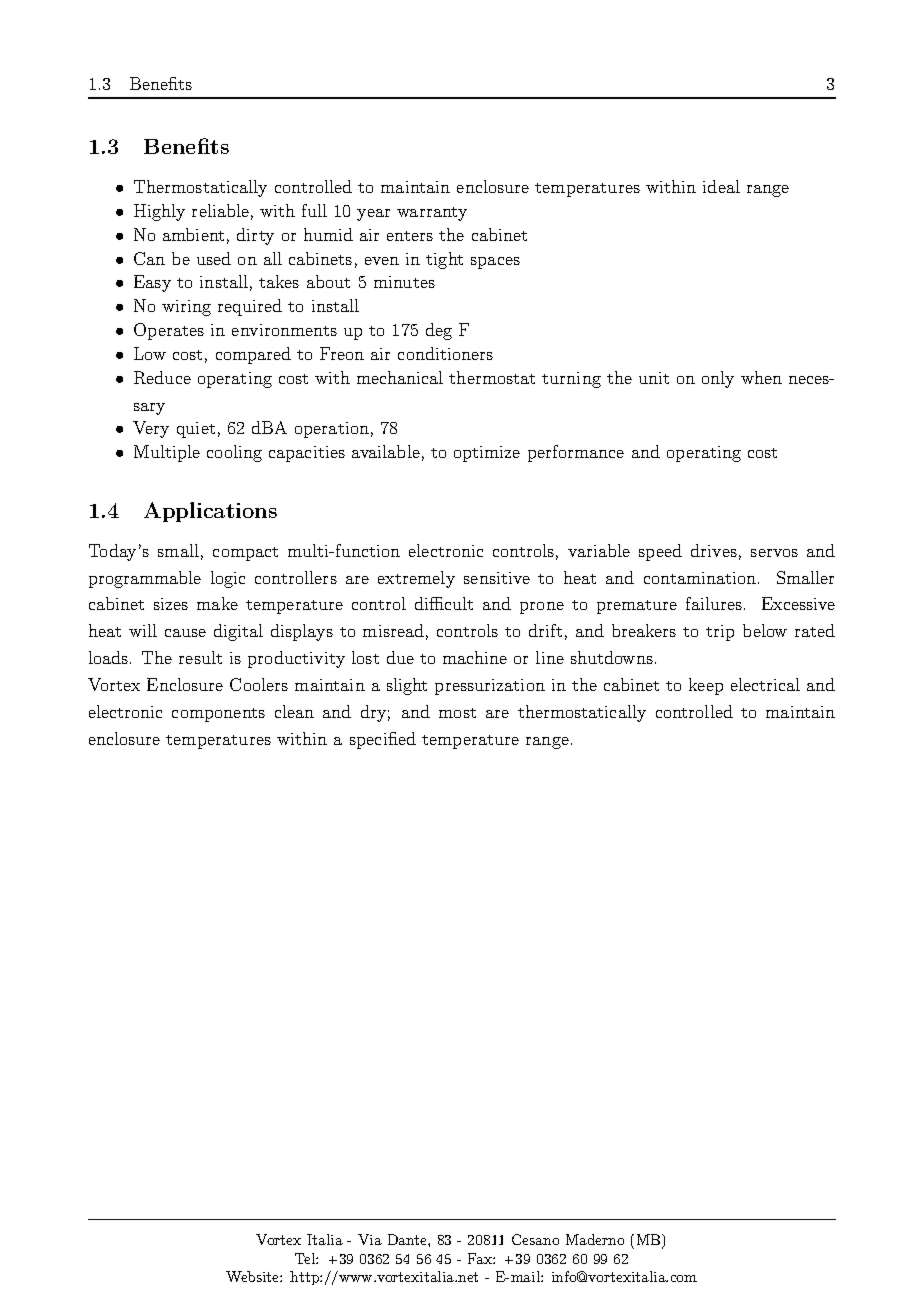  I want to click on ambient, so click(193, 234).
